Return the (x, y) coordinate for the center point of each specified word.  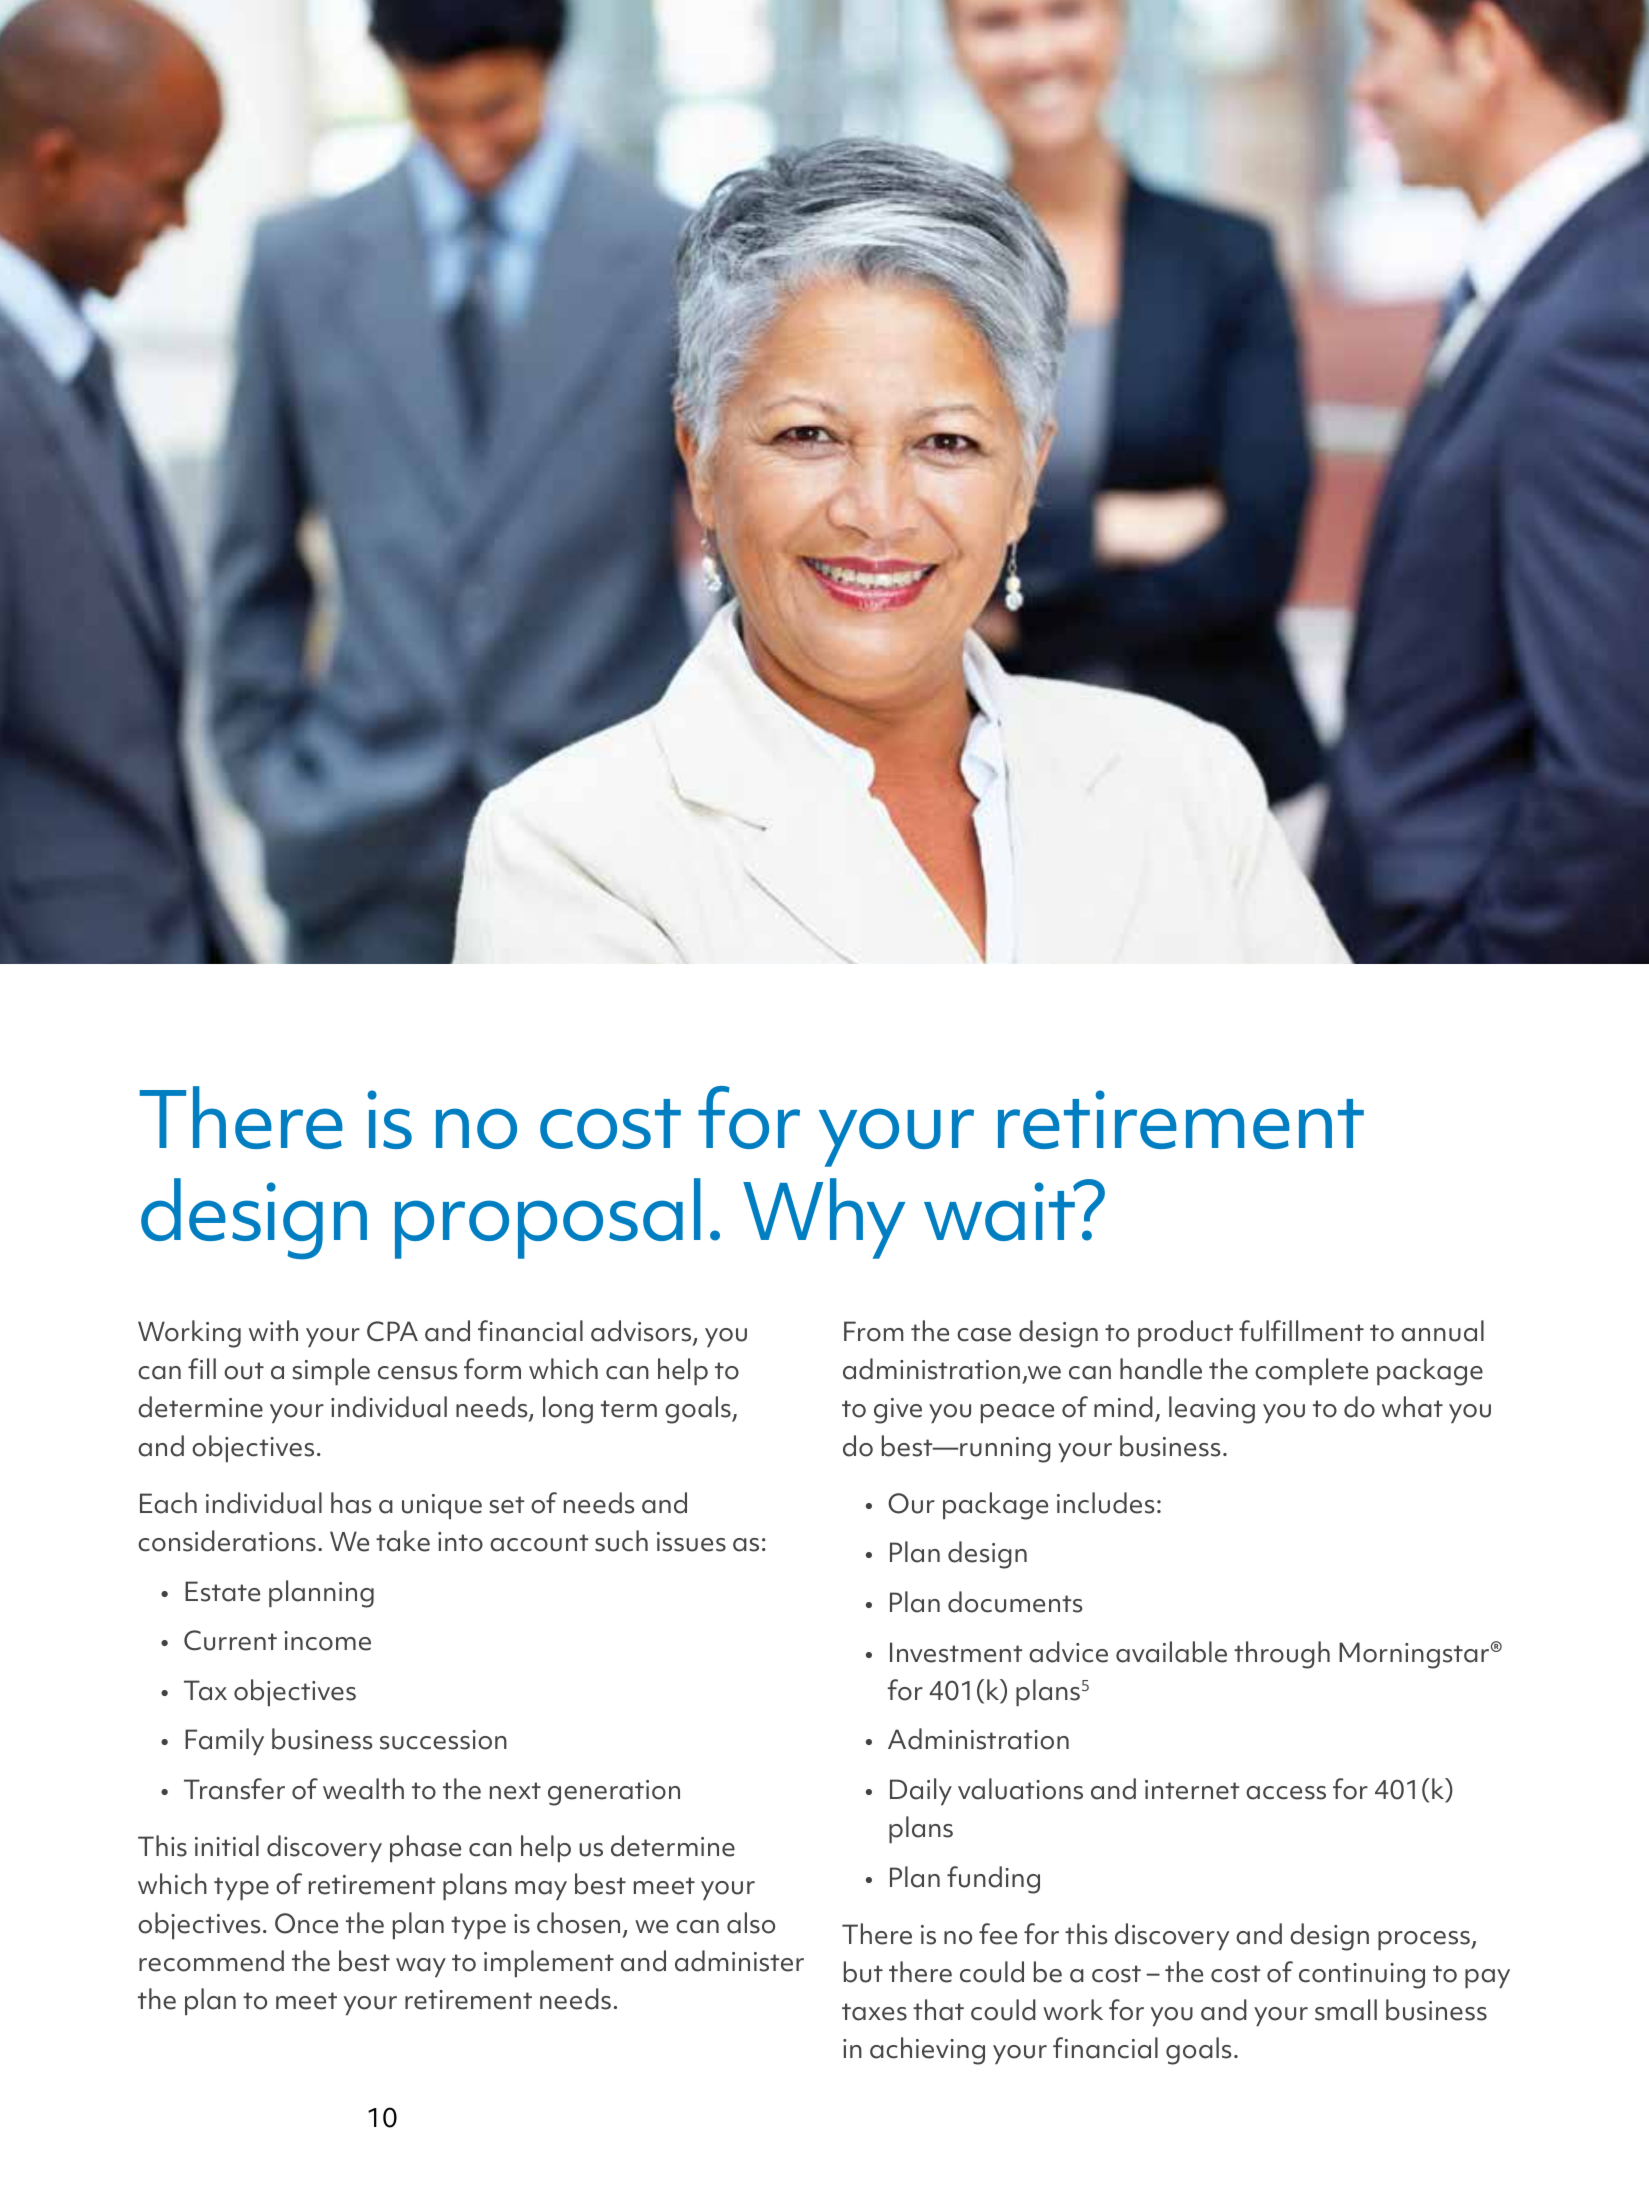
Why (824, 1218)
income (327, 1641)
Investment (956, 1652)
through (1282, 1655)
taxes (874, 2012)
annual (1442, 1331)
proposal (548, 1218)
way (421, 1967)
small (1346, 2010)
